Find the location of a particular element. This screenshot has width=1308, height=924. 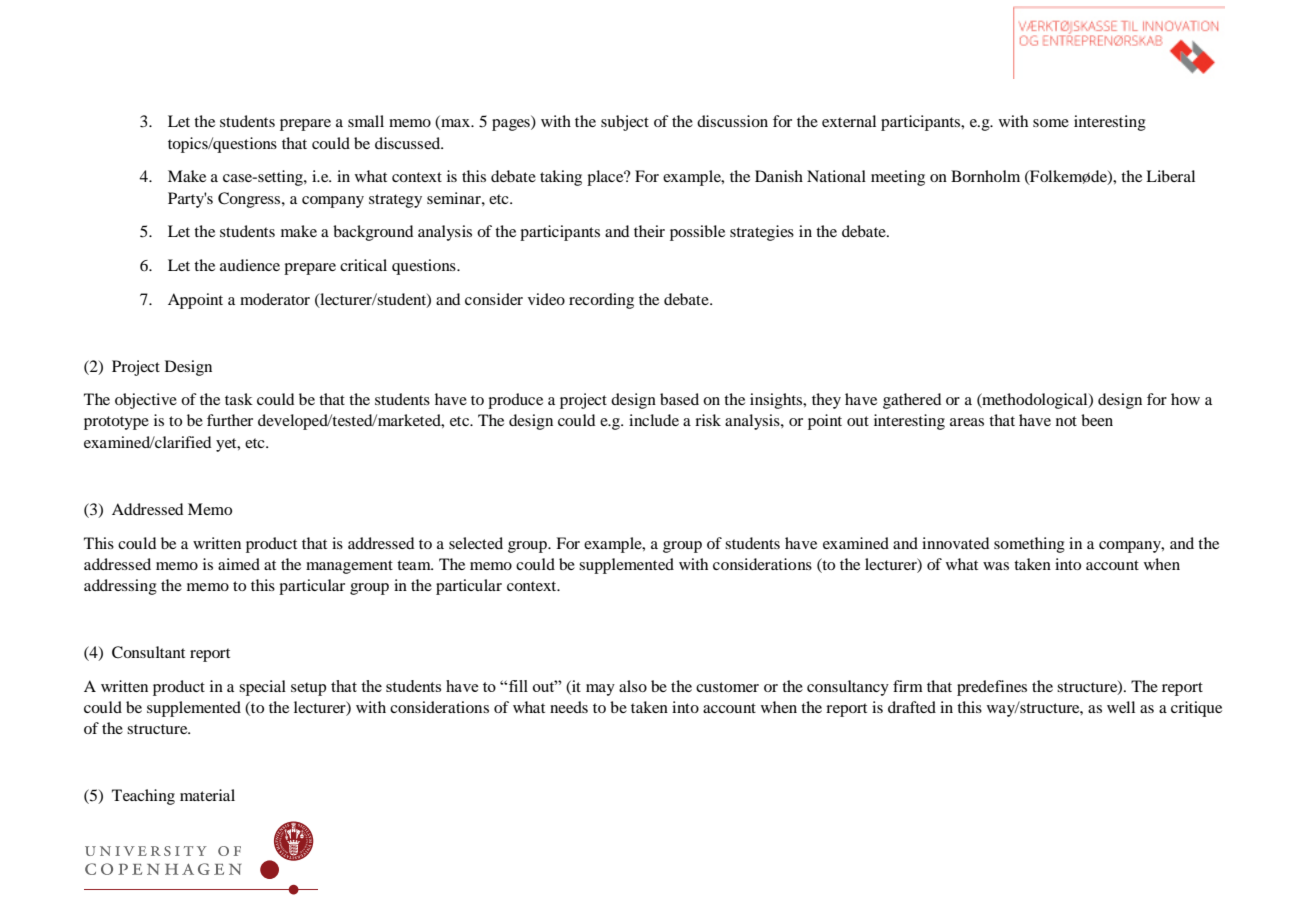

subject is located at coordinates (625, 123).
